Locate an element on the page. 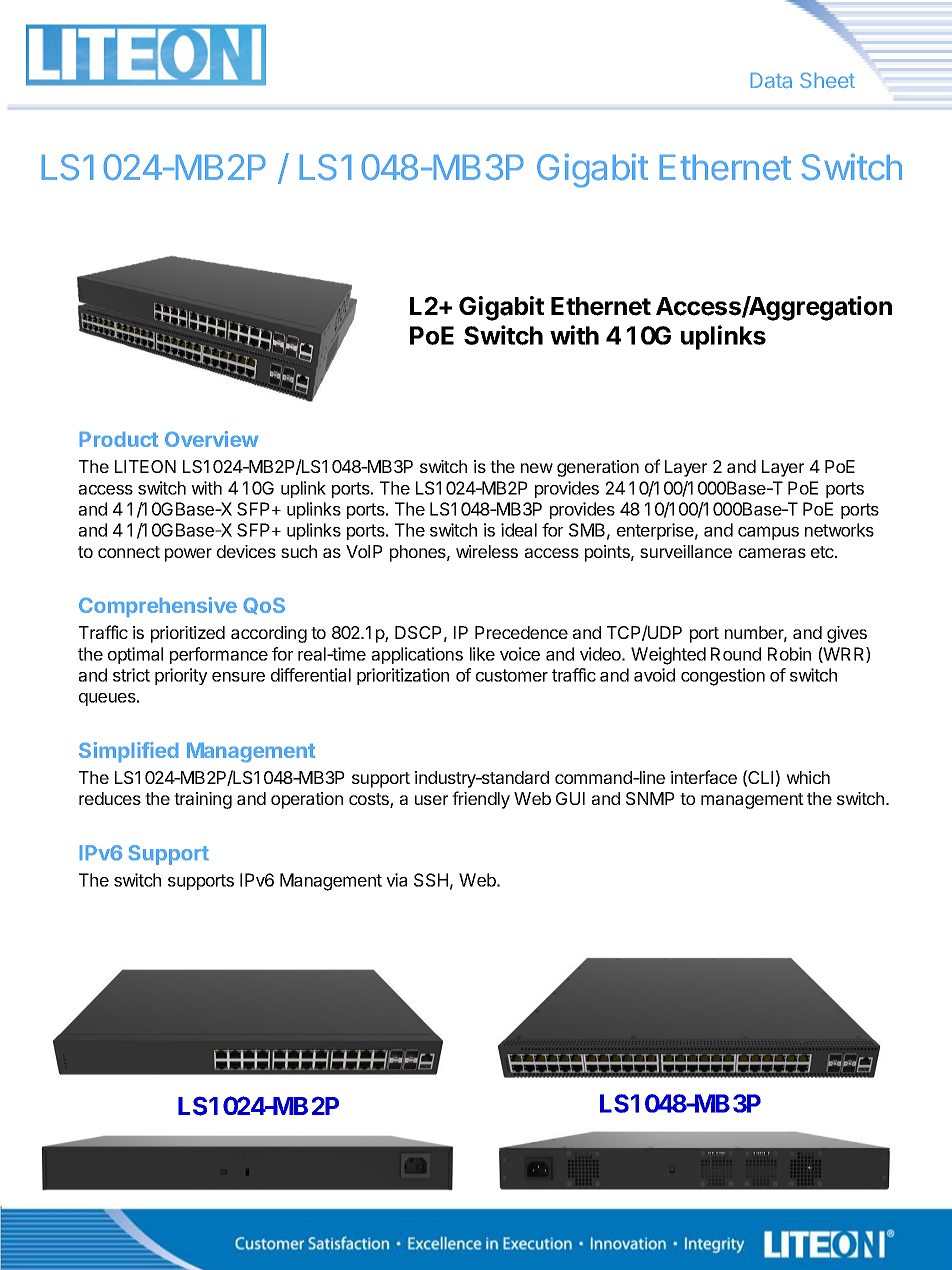 This page has height=1270, width=952. via is located at coordinates (396, 880).
